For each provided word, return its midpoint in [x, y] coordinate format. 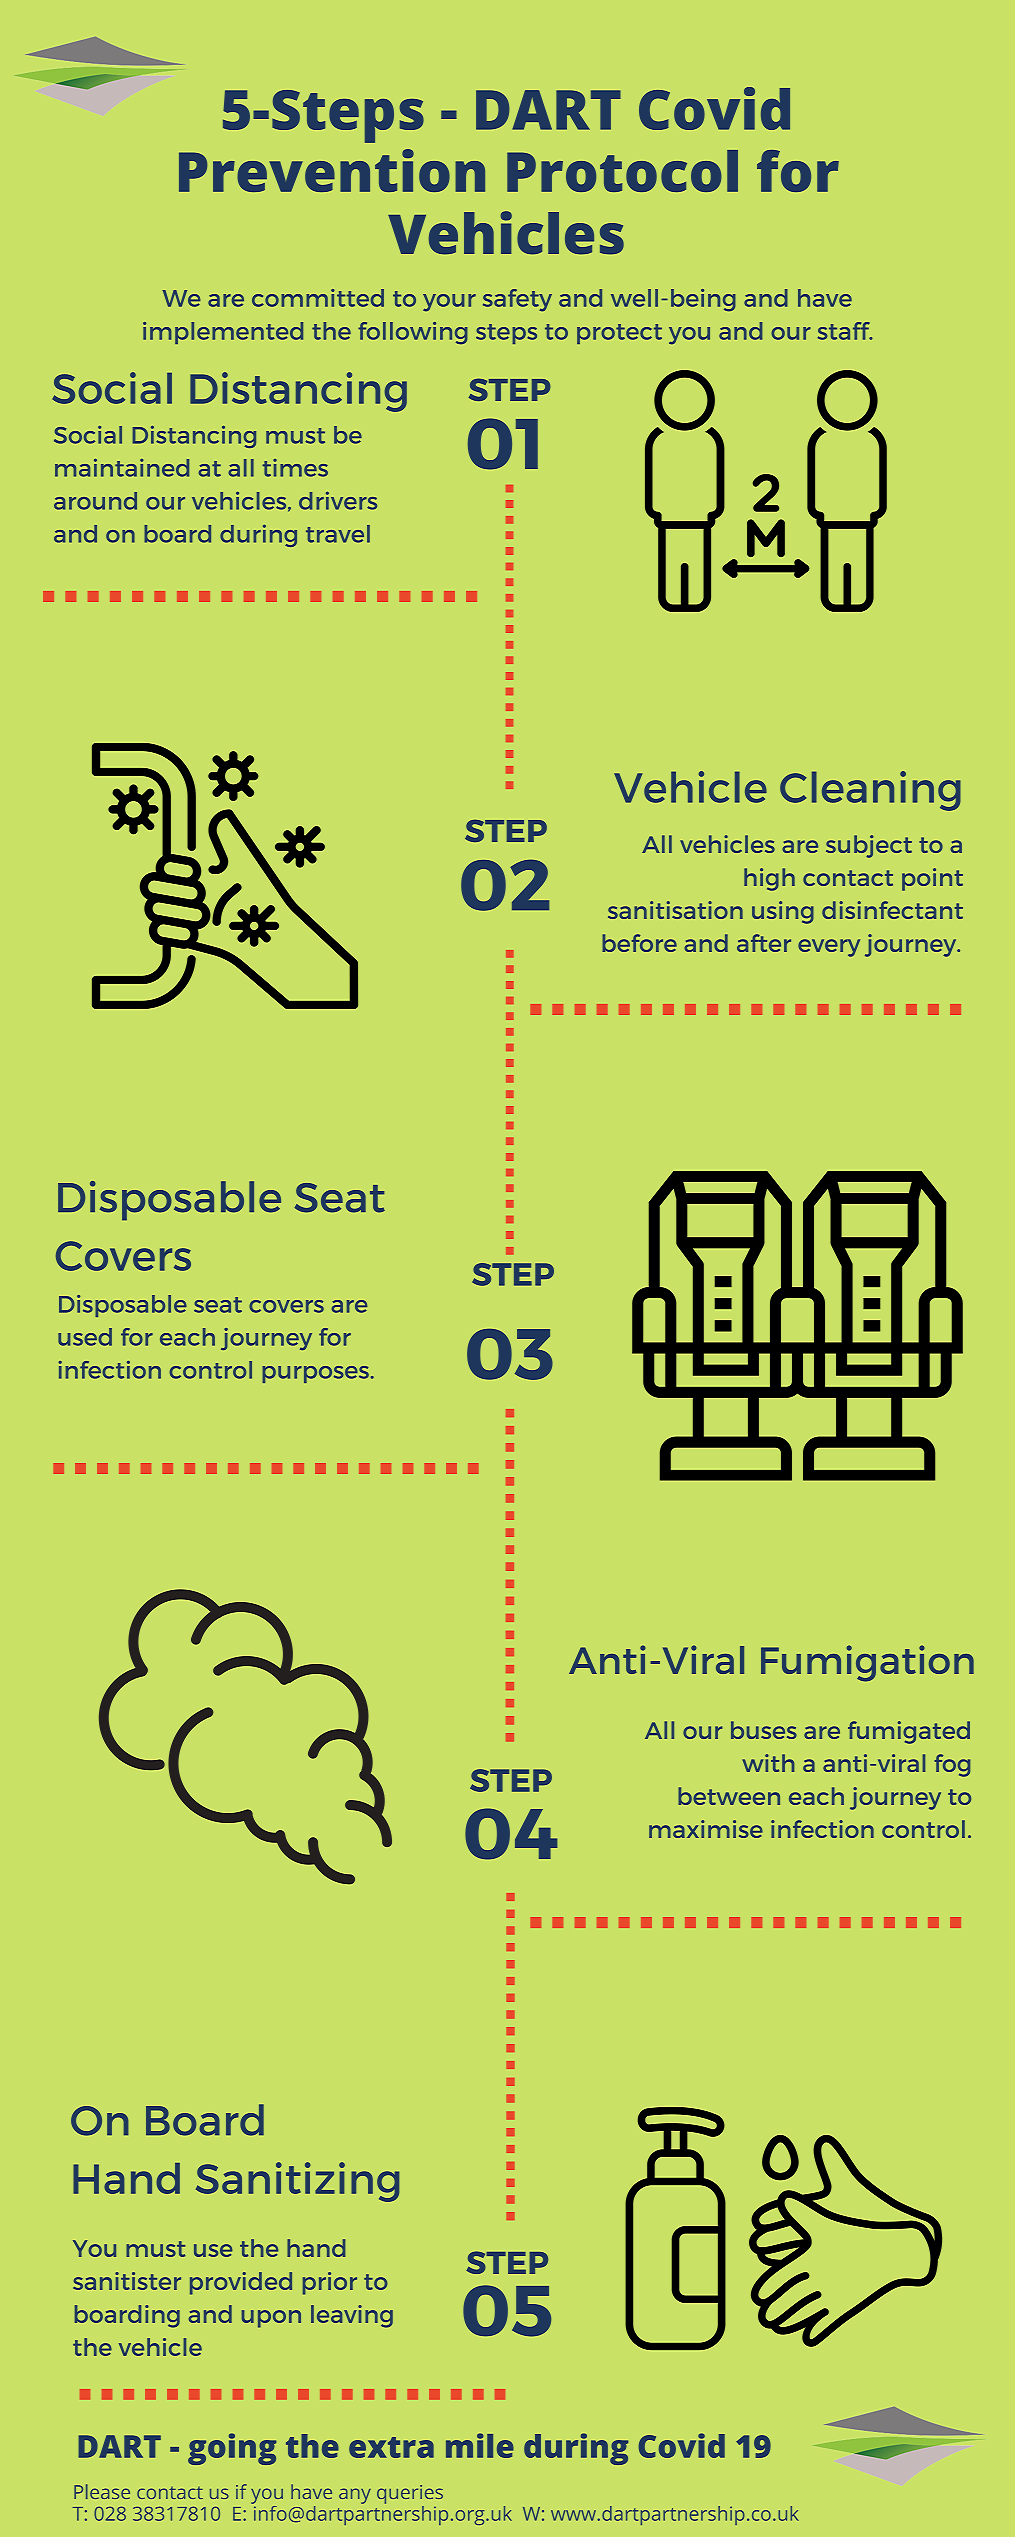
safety [517, 300]
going [232, 2449]
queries [410, 2494]
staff [845, 331]
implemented [223, 333]
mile [480, 2445]
